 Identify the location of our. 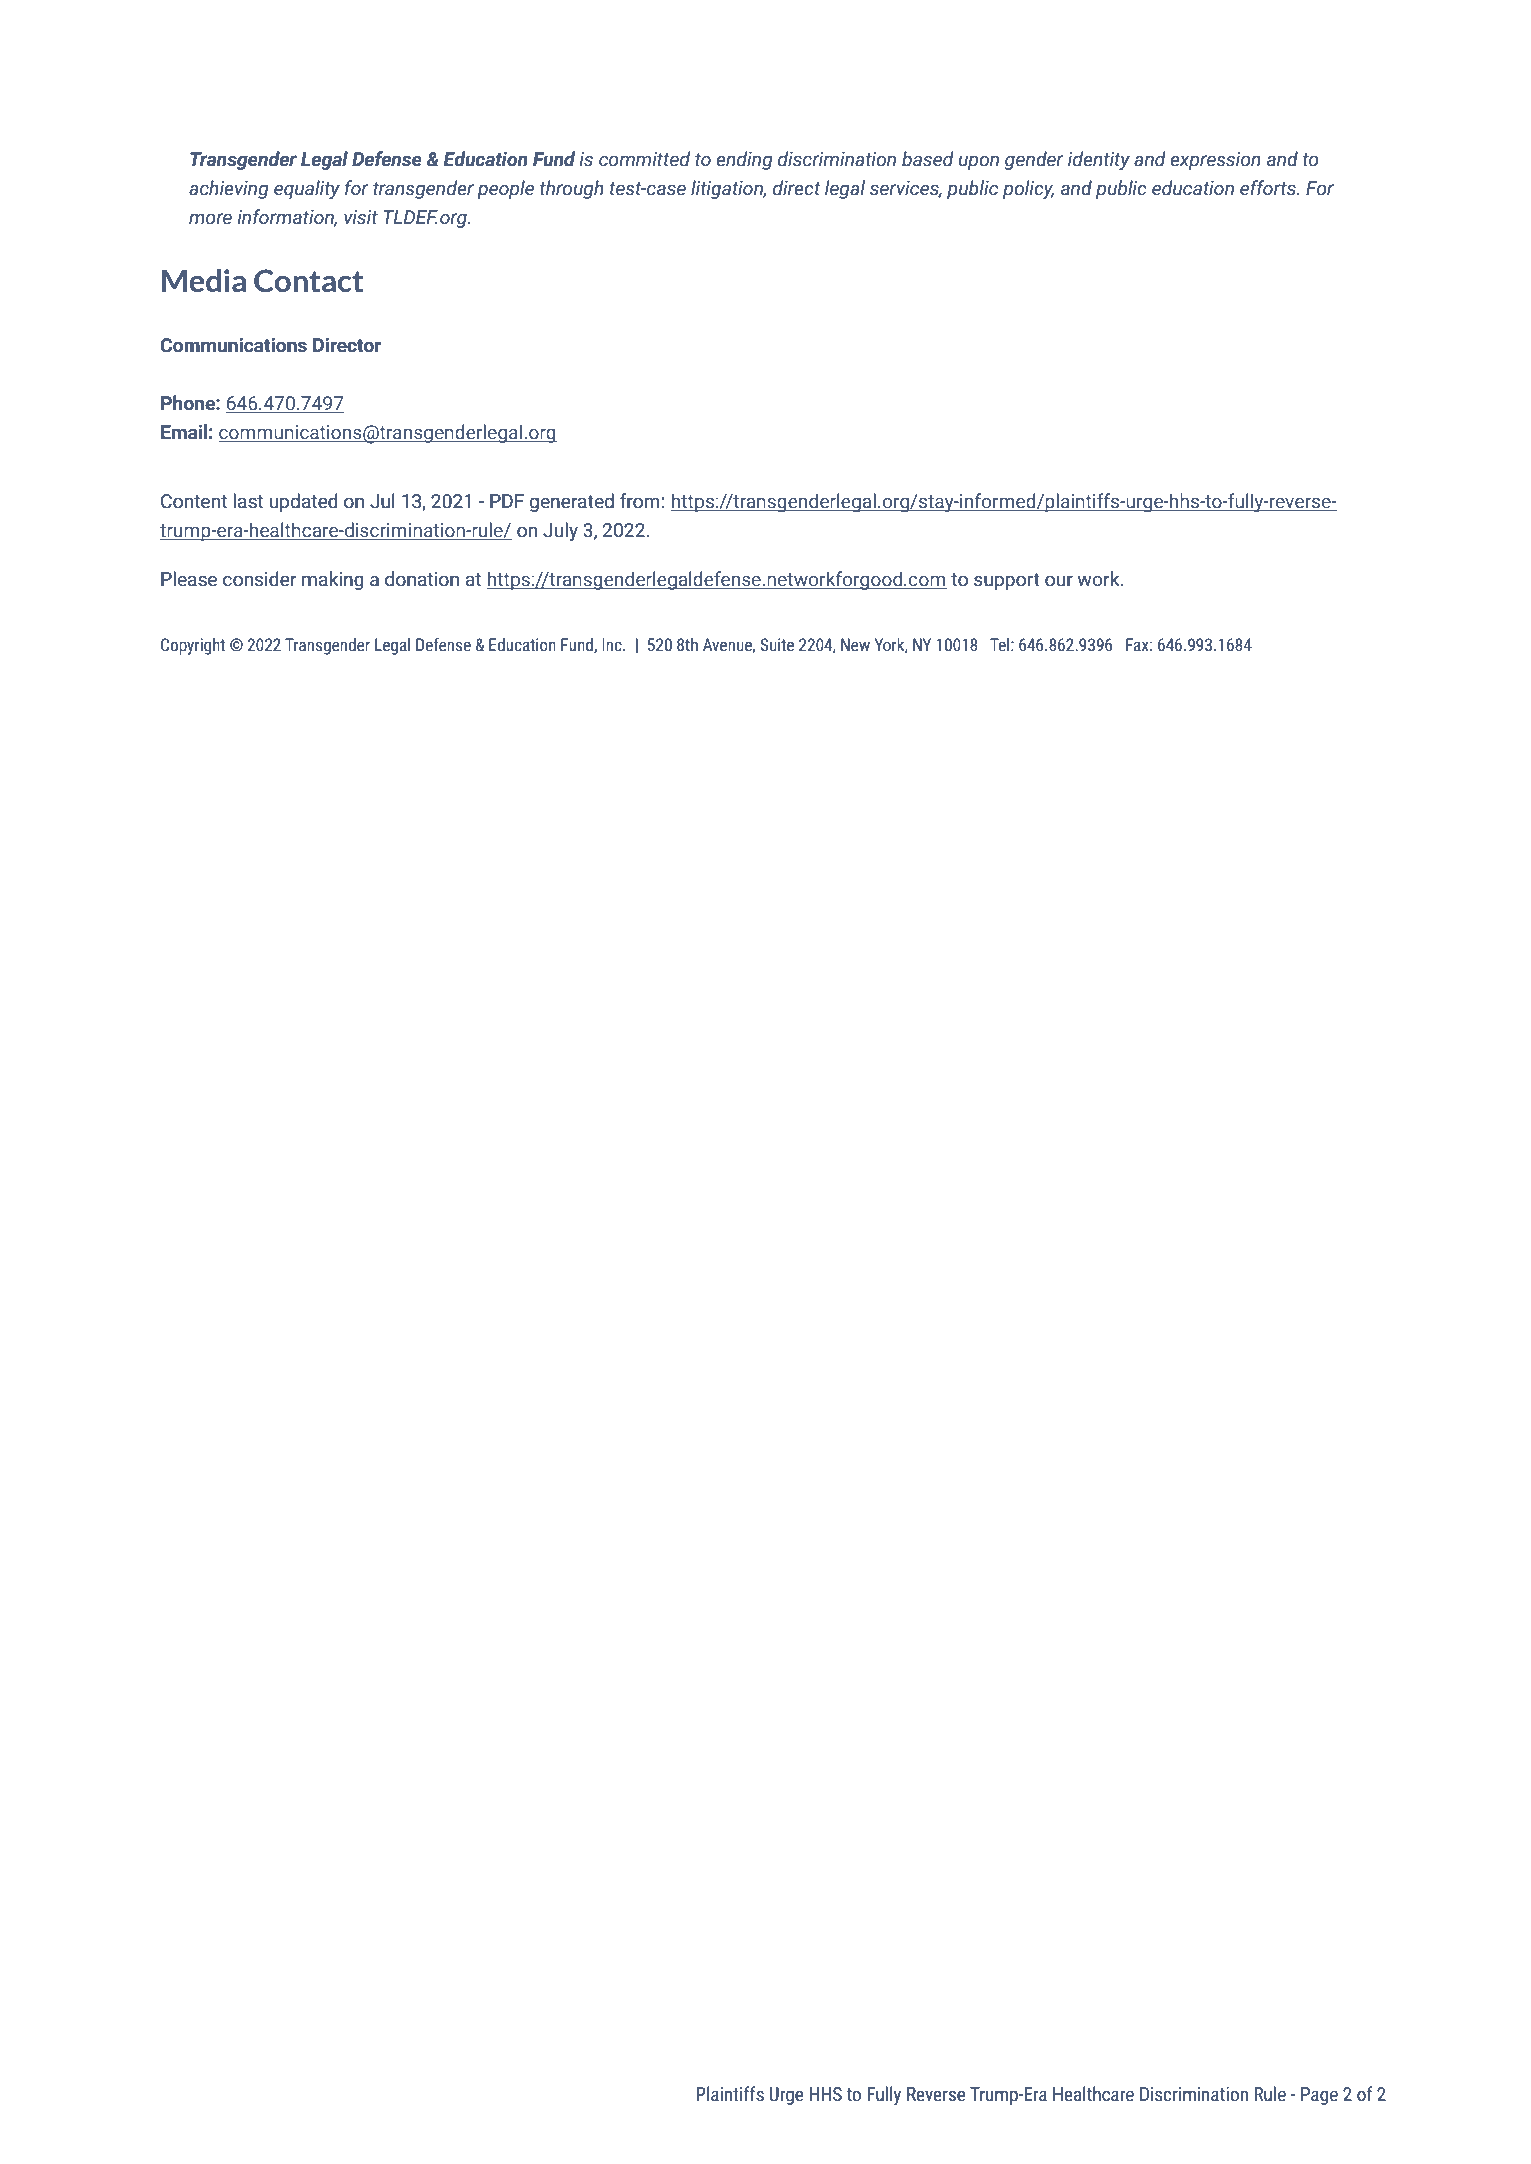
(1059, 581).
